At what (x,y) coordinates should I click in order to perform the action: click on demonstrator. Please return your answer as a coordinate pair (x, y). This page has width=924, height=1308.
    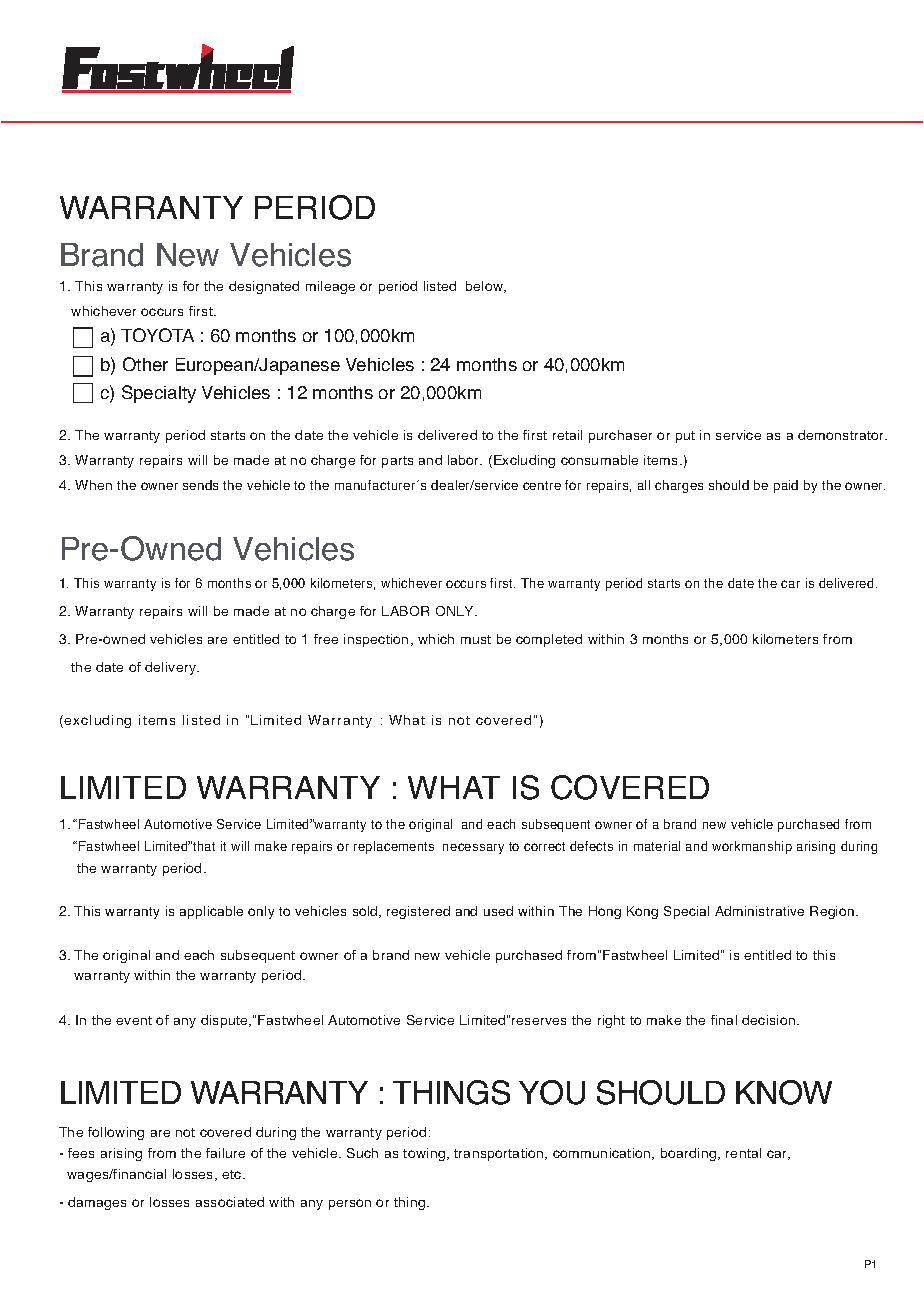
    Looking at the image, I should click on (842, 435).
